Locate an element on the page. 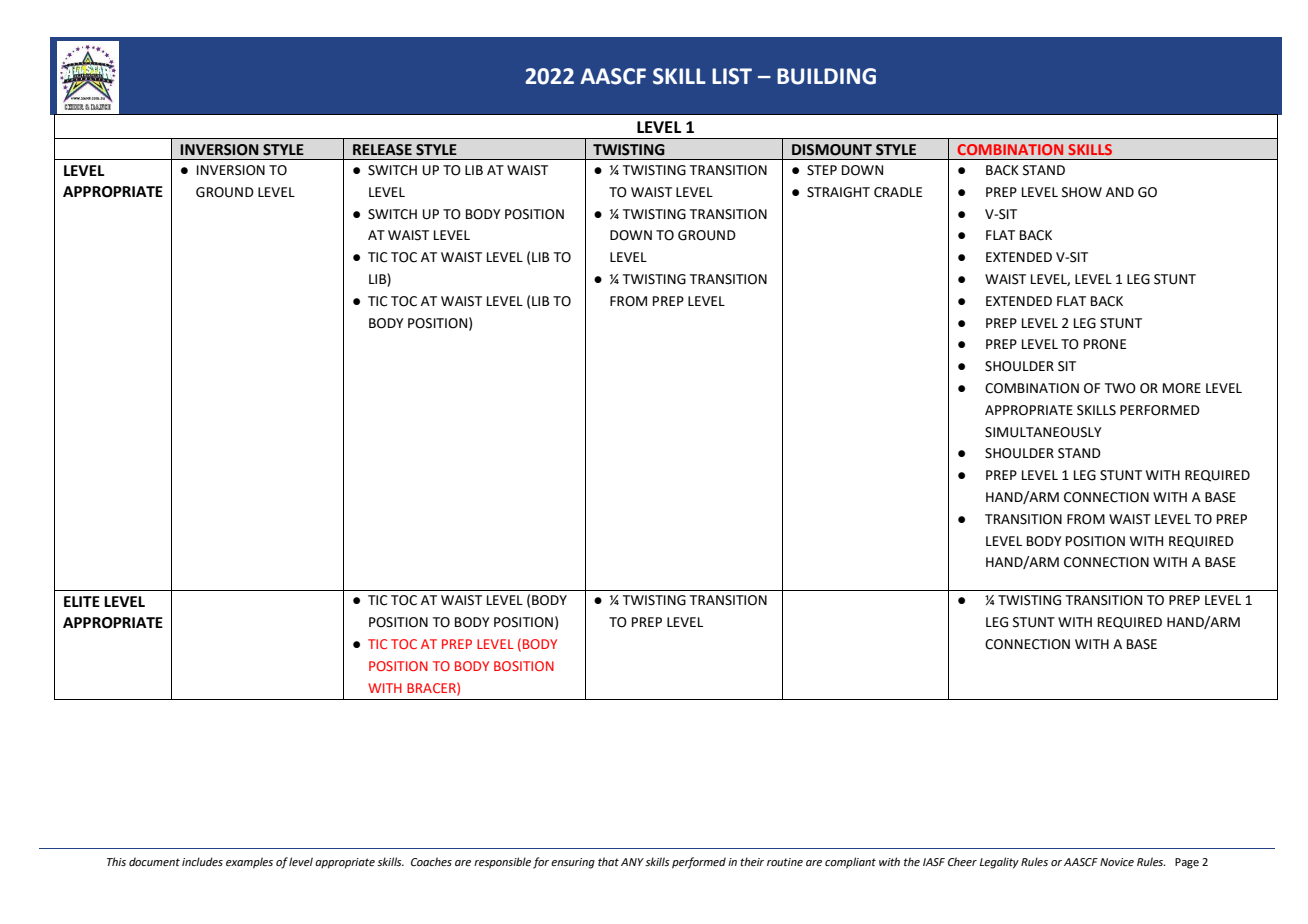 The height and width of the document is (924, 1308). BUILDING is located at coordinates (826, 76).
